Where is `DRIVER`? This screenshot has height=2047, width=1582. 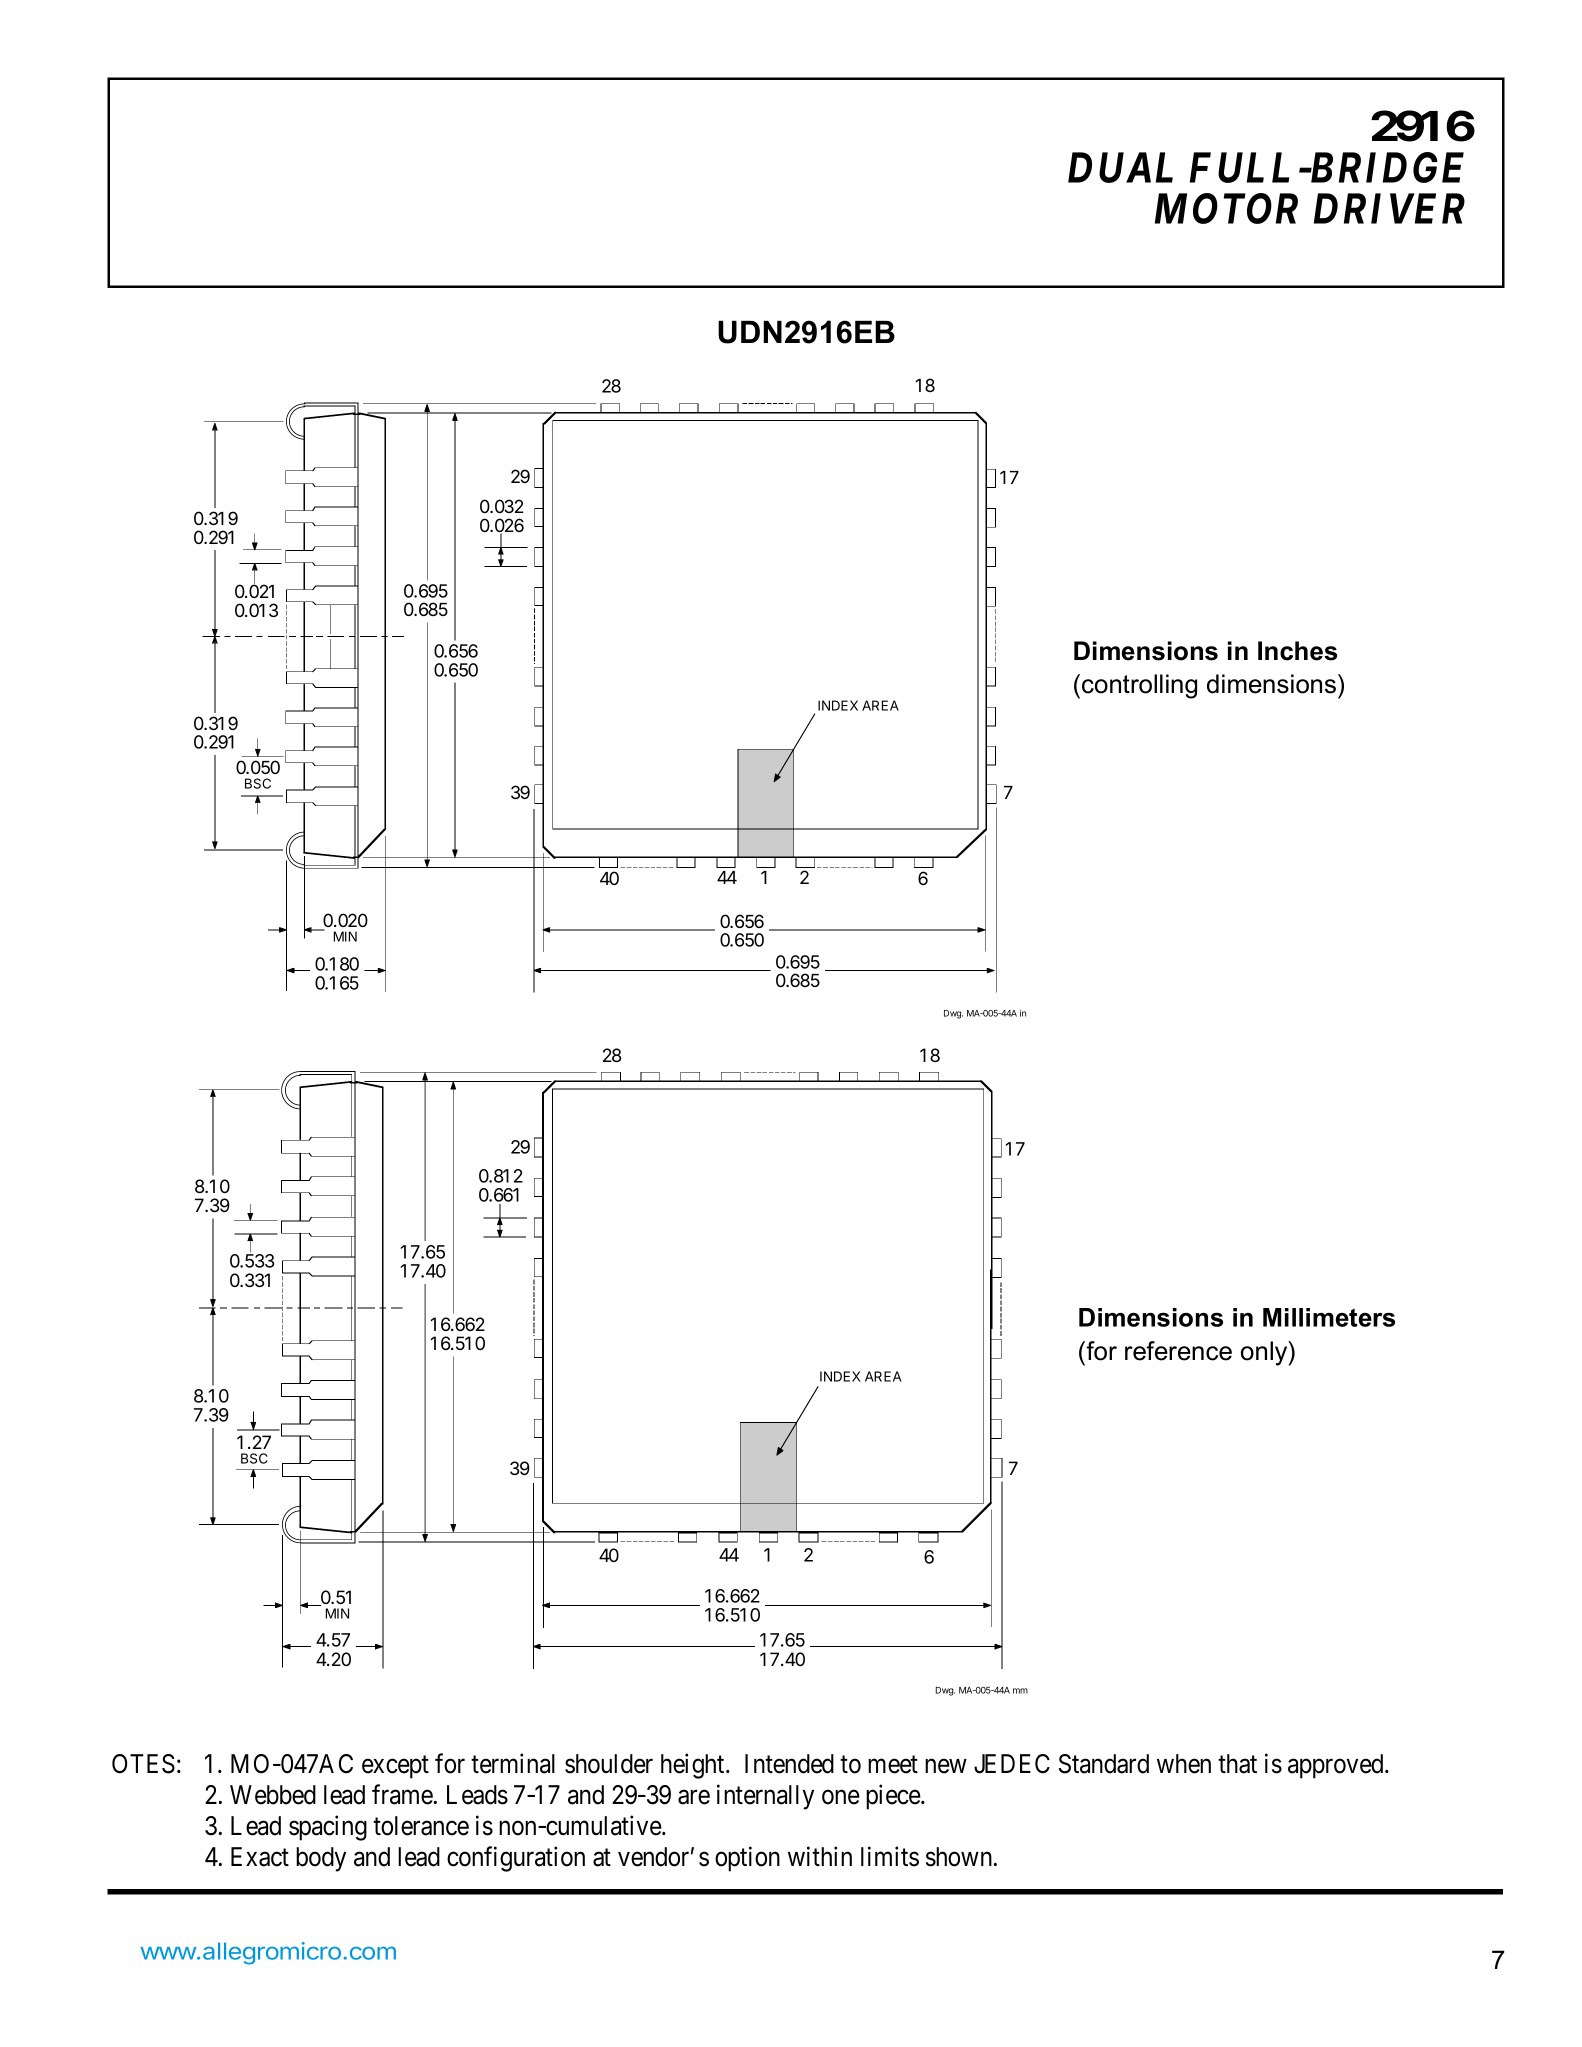 DRIVER is located at coordinates (1389, 209).
